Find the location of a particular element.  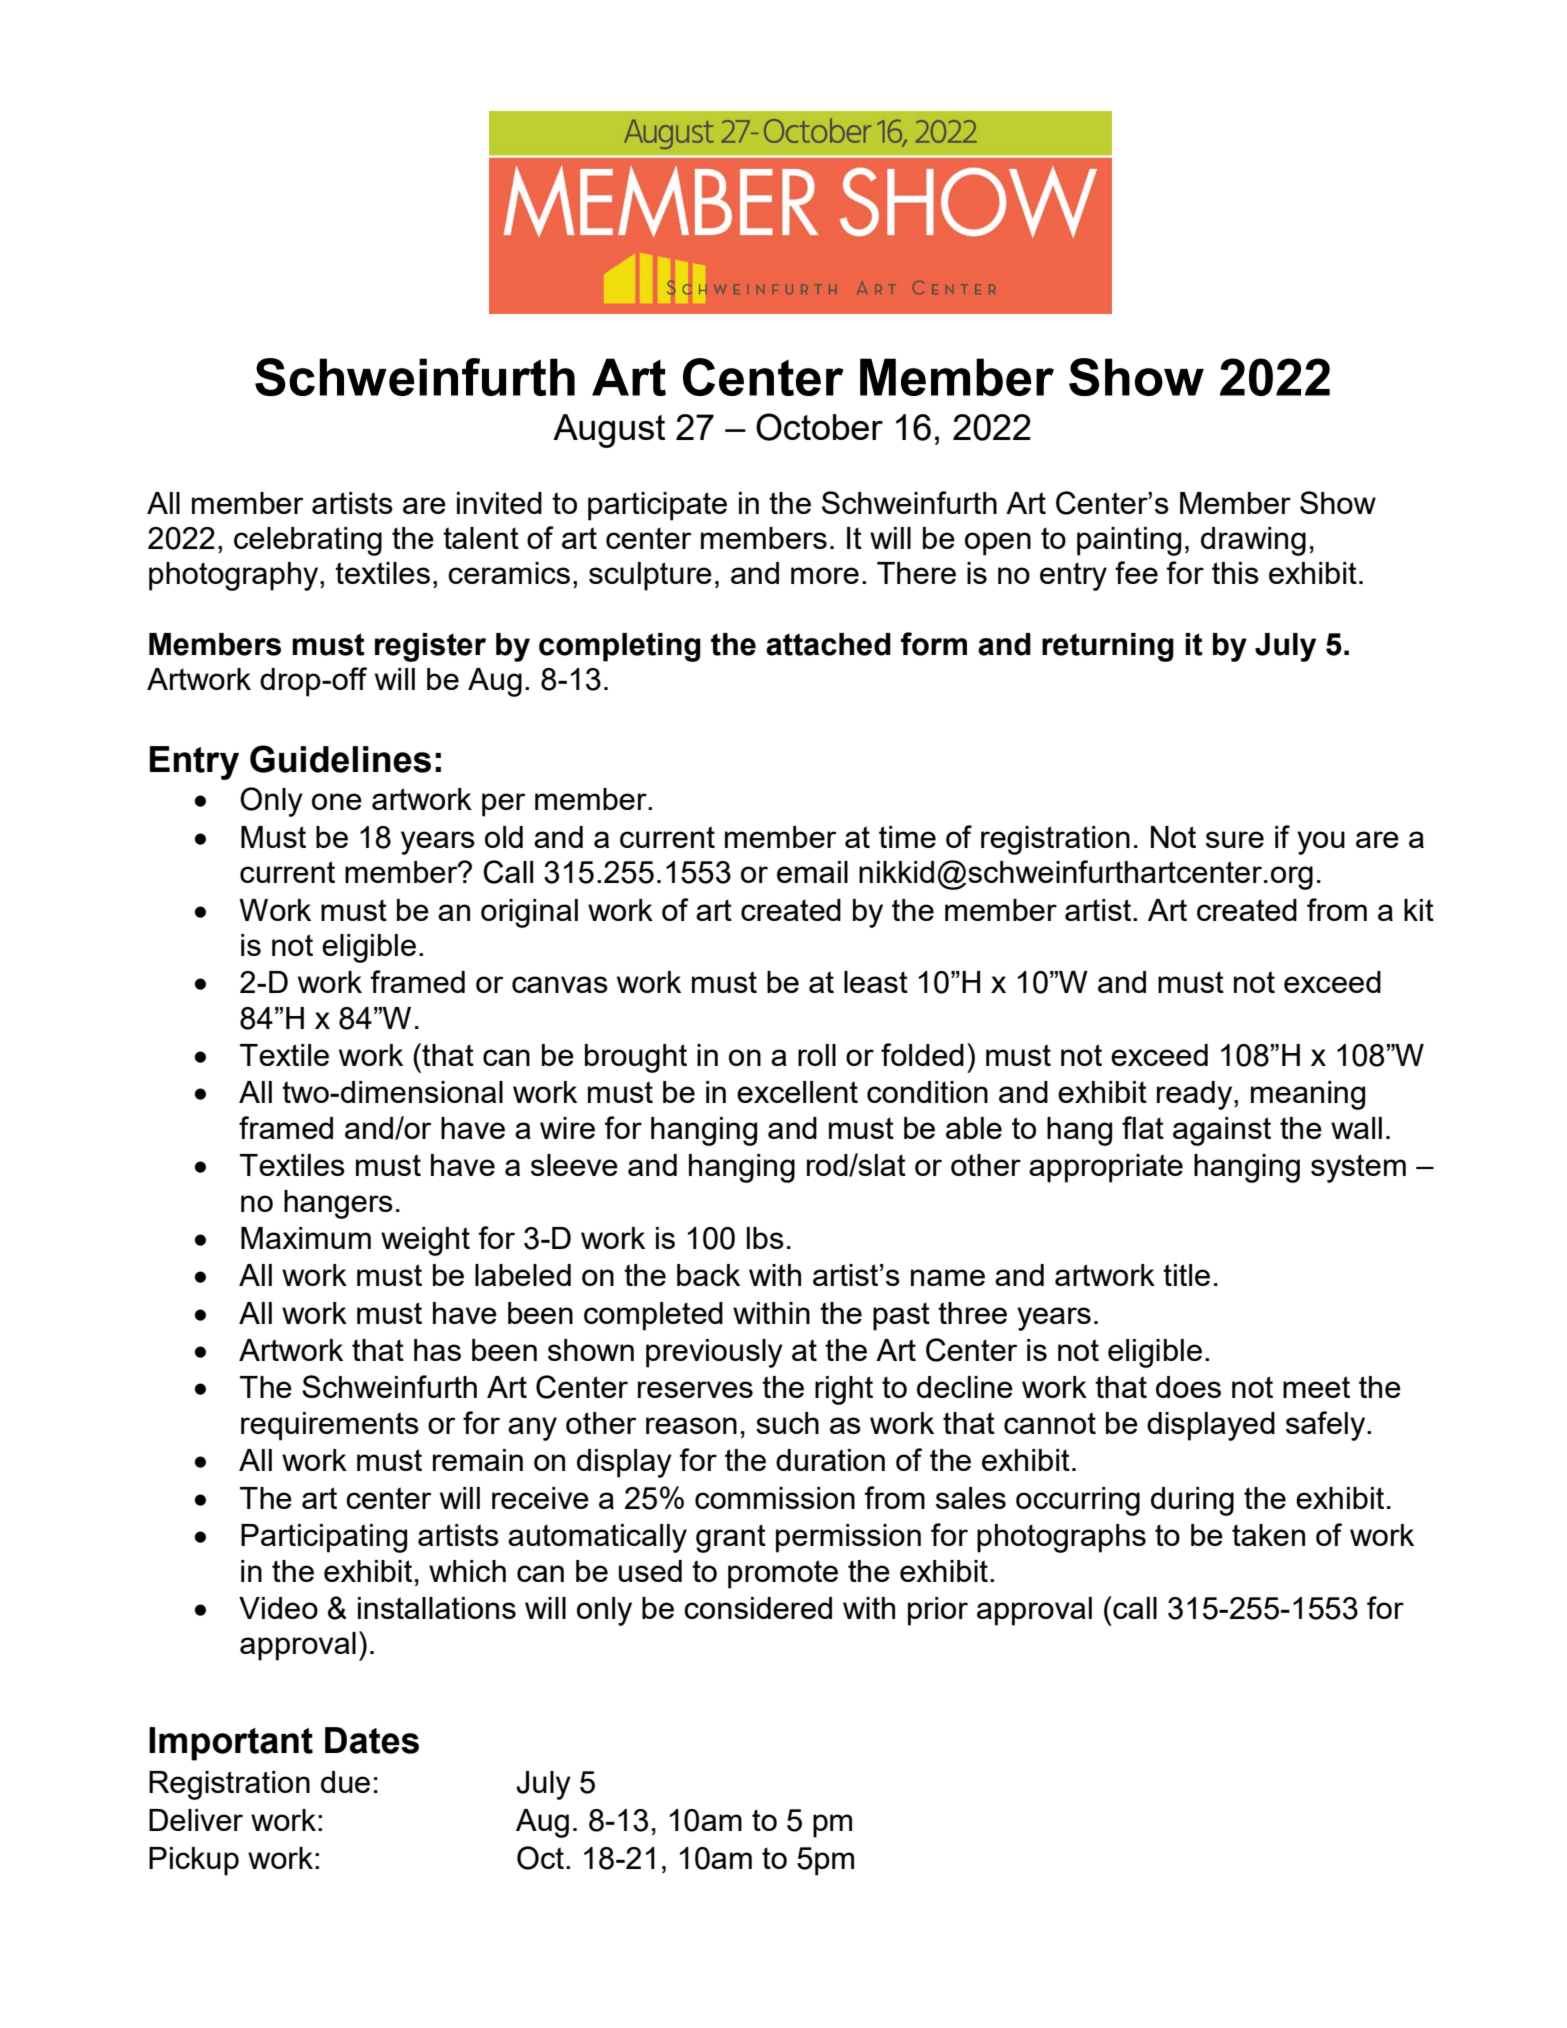

Maximum is located at coordinates (306, 1238).
